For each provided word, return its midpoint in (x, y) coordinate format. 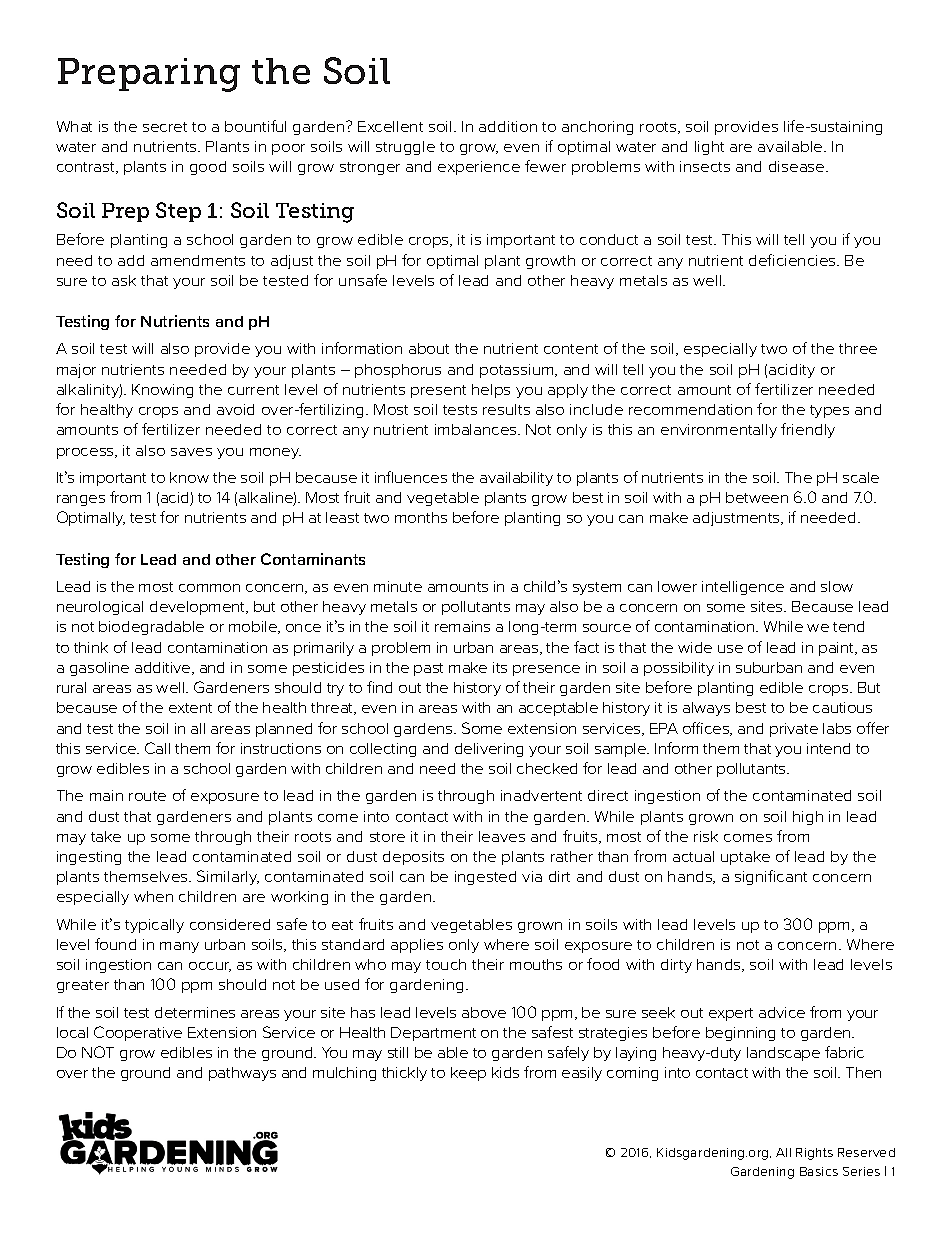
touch (446, 964)
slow (837, 586)
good (208, 168)
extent (190, 708)
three (858, 348)
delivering (489, 750)
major (76, 371)
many (179, 947)
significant (771, 877)
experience (479, 168)
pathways (242, 1074)
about (429, 348)
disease (798, 166)
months (421, 517)
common (209, 588)
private (794, 730)
